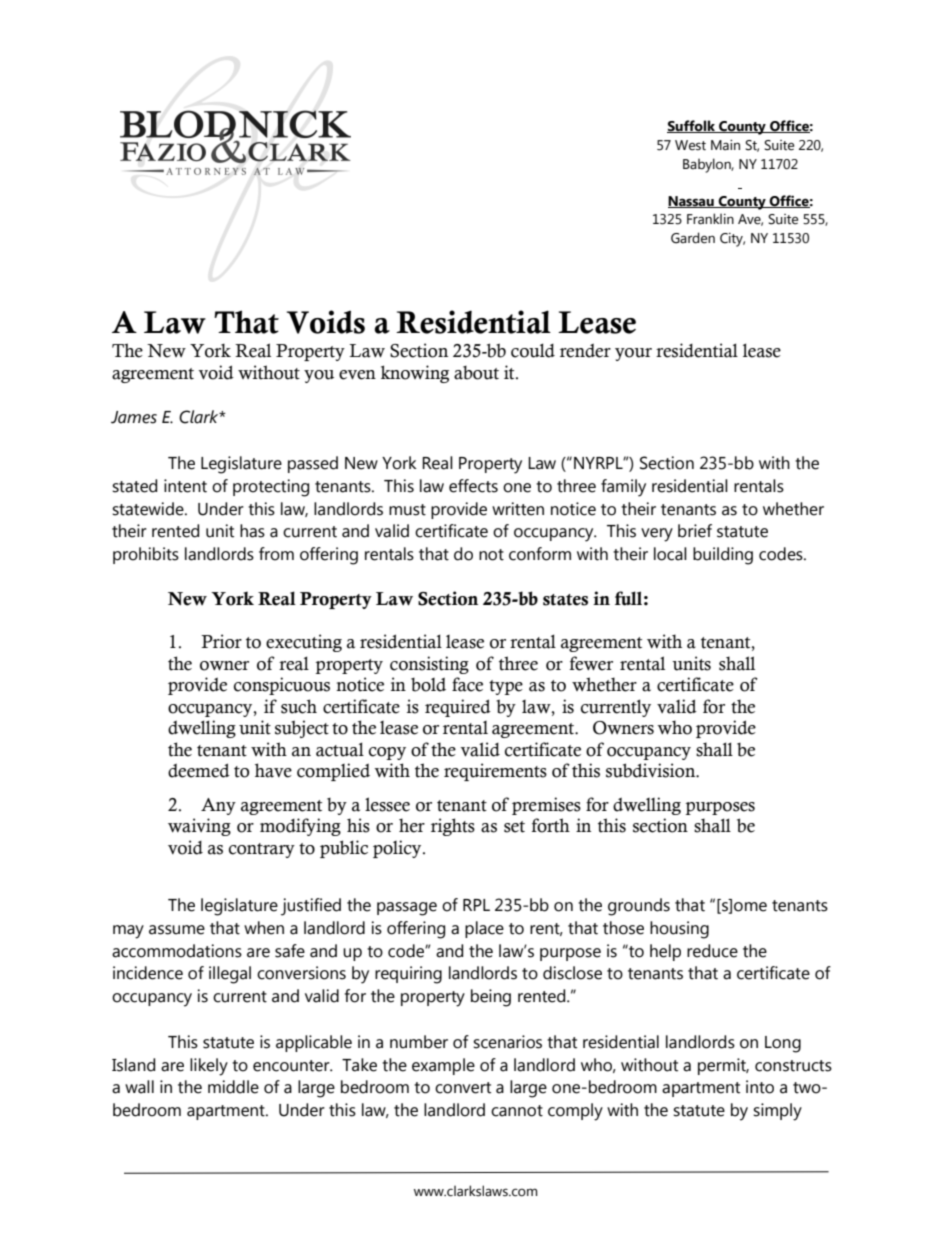 This document has height=1233, width=952. Describe the element at coordinates (633, 354) in the document. I see `your` at that location.
